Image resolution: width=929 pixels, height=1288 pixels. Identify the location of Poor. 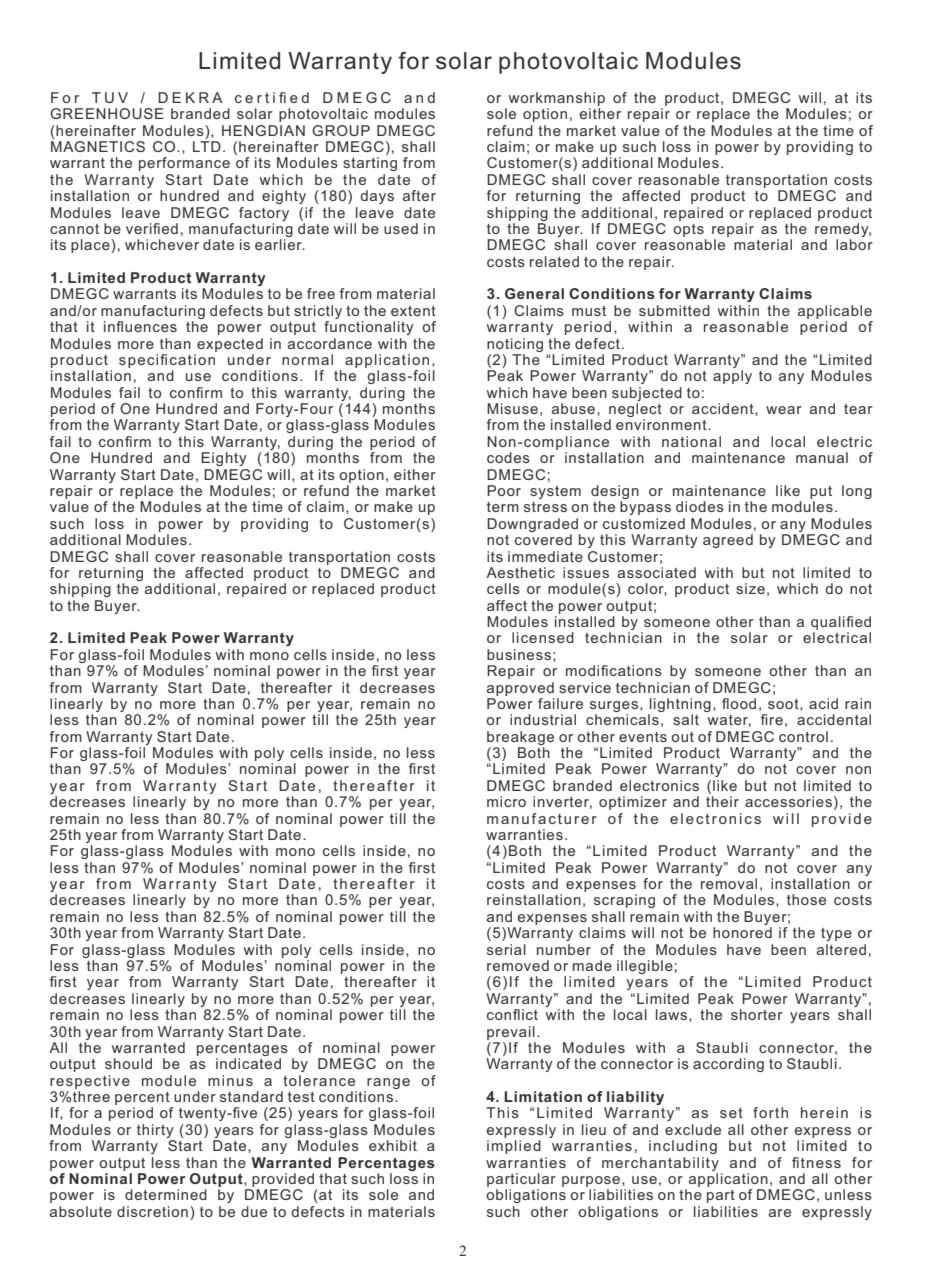
(504, 490).
